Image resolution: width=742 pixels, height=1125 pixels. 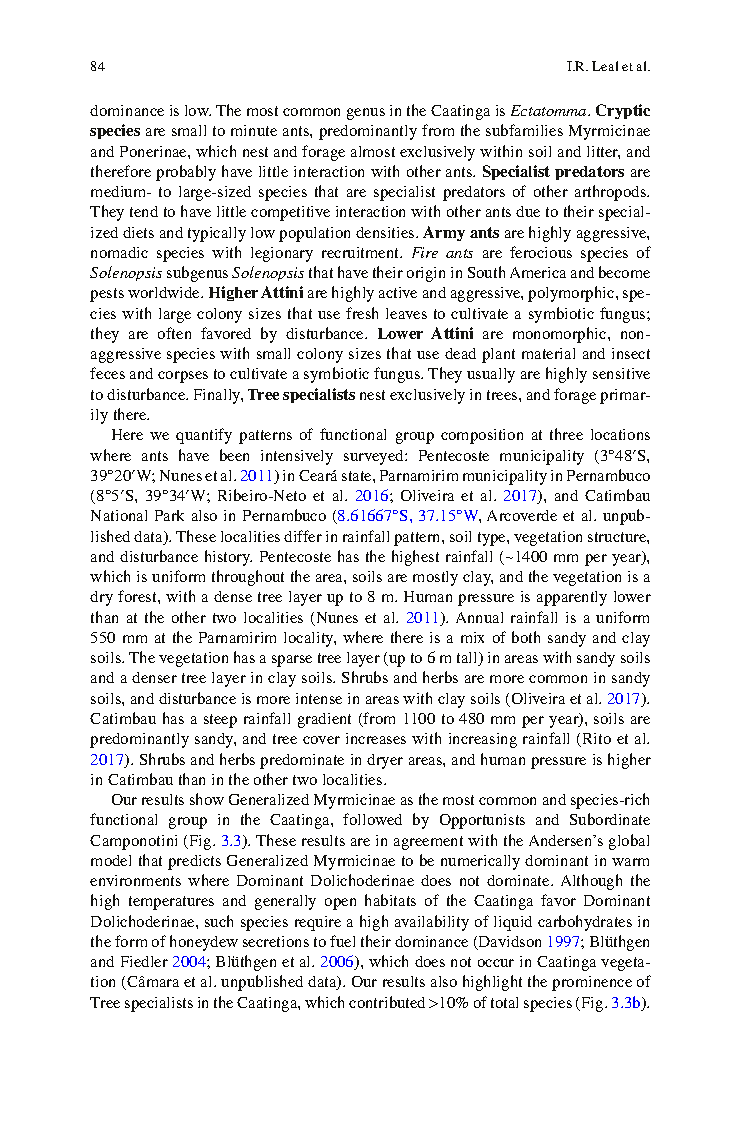 I want to click on Park, so click(x=169, y=515).
